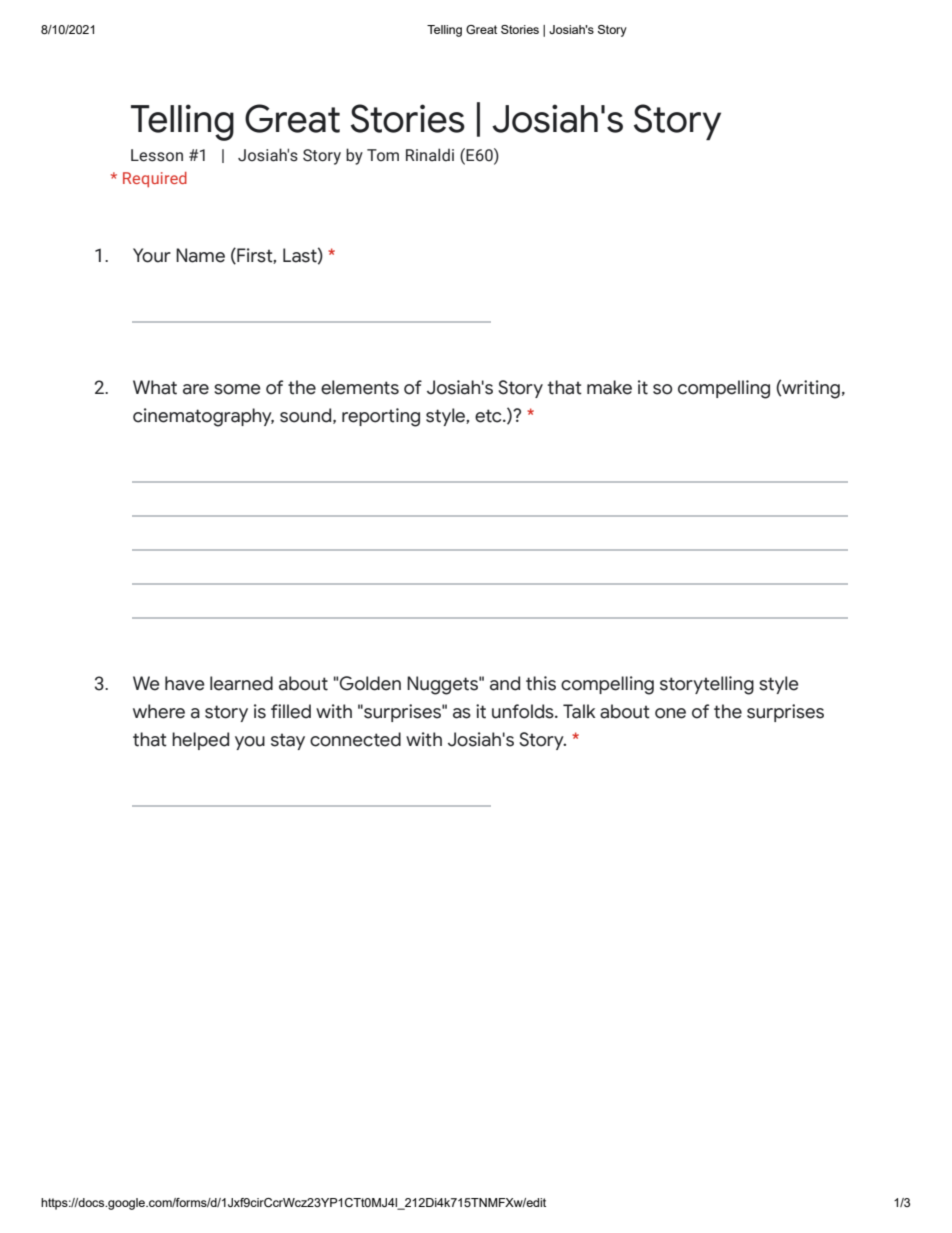 Image resolution: width=952 pixels, height=1233 pixels. I want to click on Tom, so click(383, 155).
